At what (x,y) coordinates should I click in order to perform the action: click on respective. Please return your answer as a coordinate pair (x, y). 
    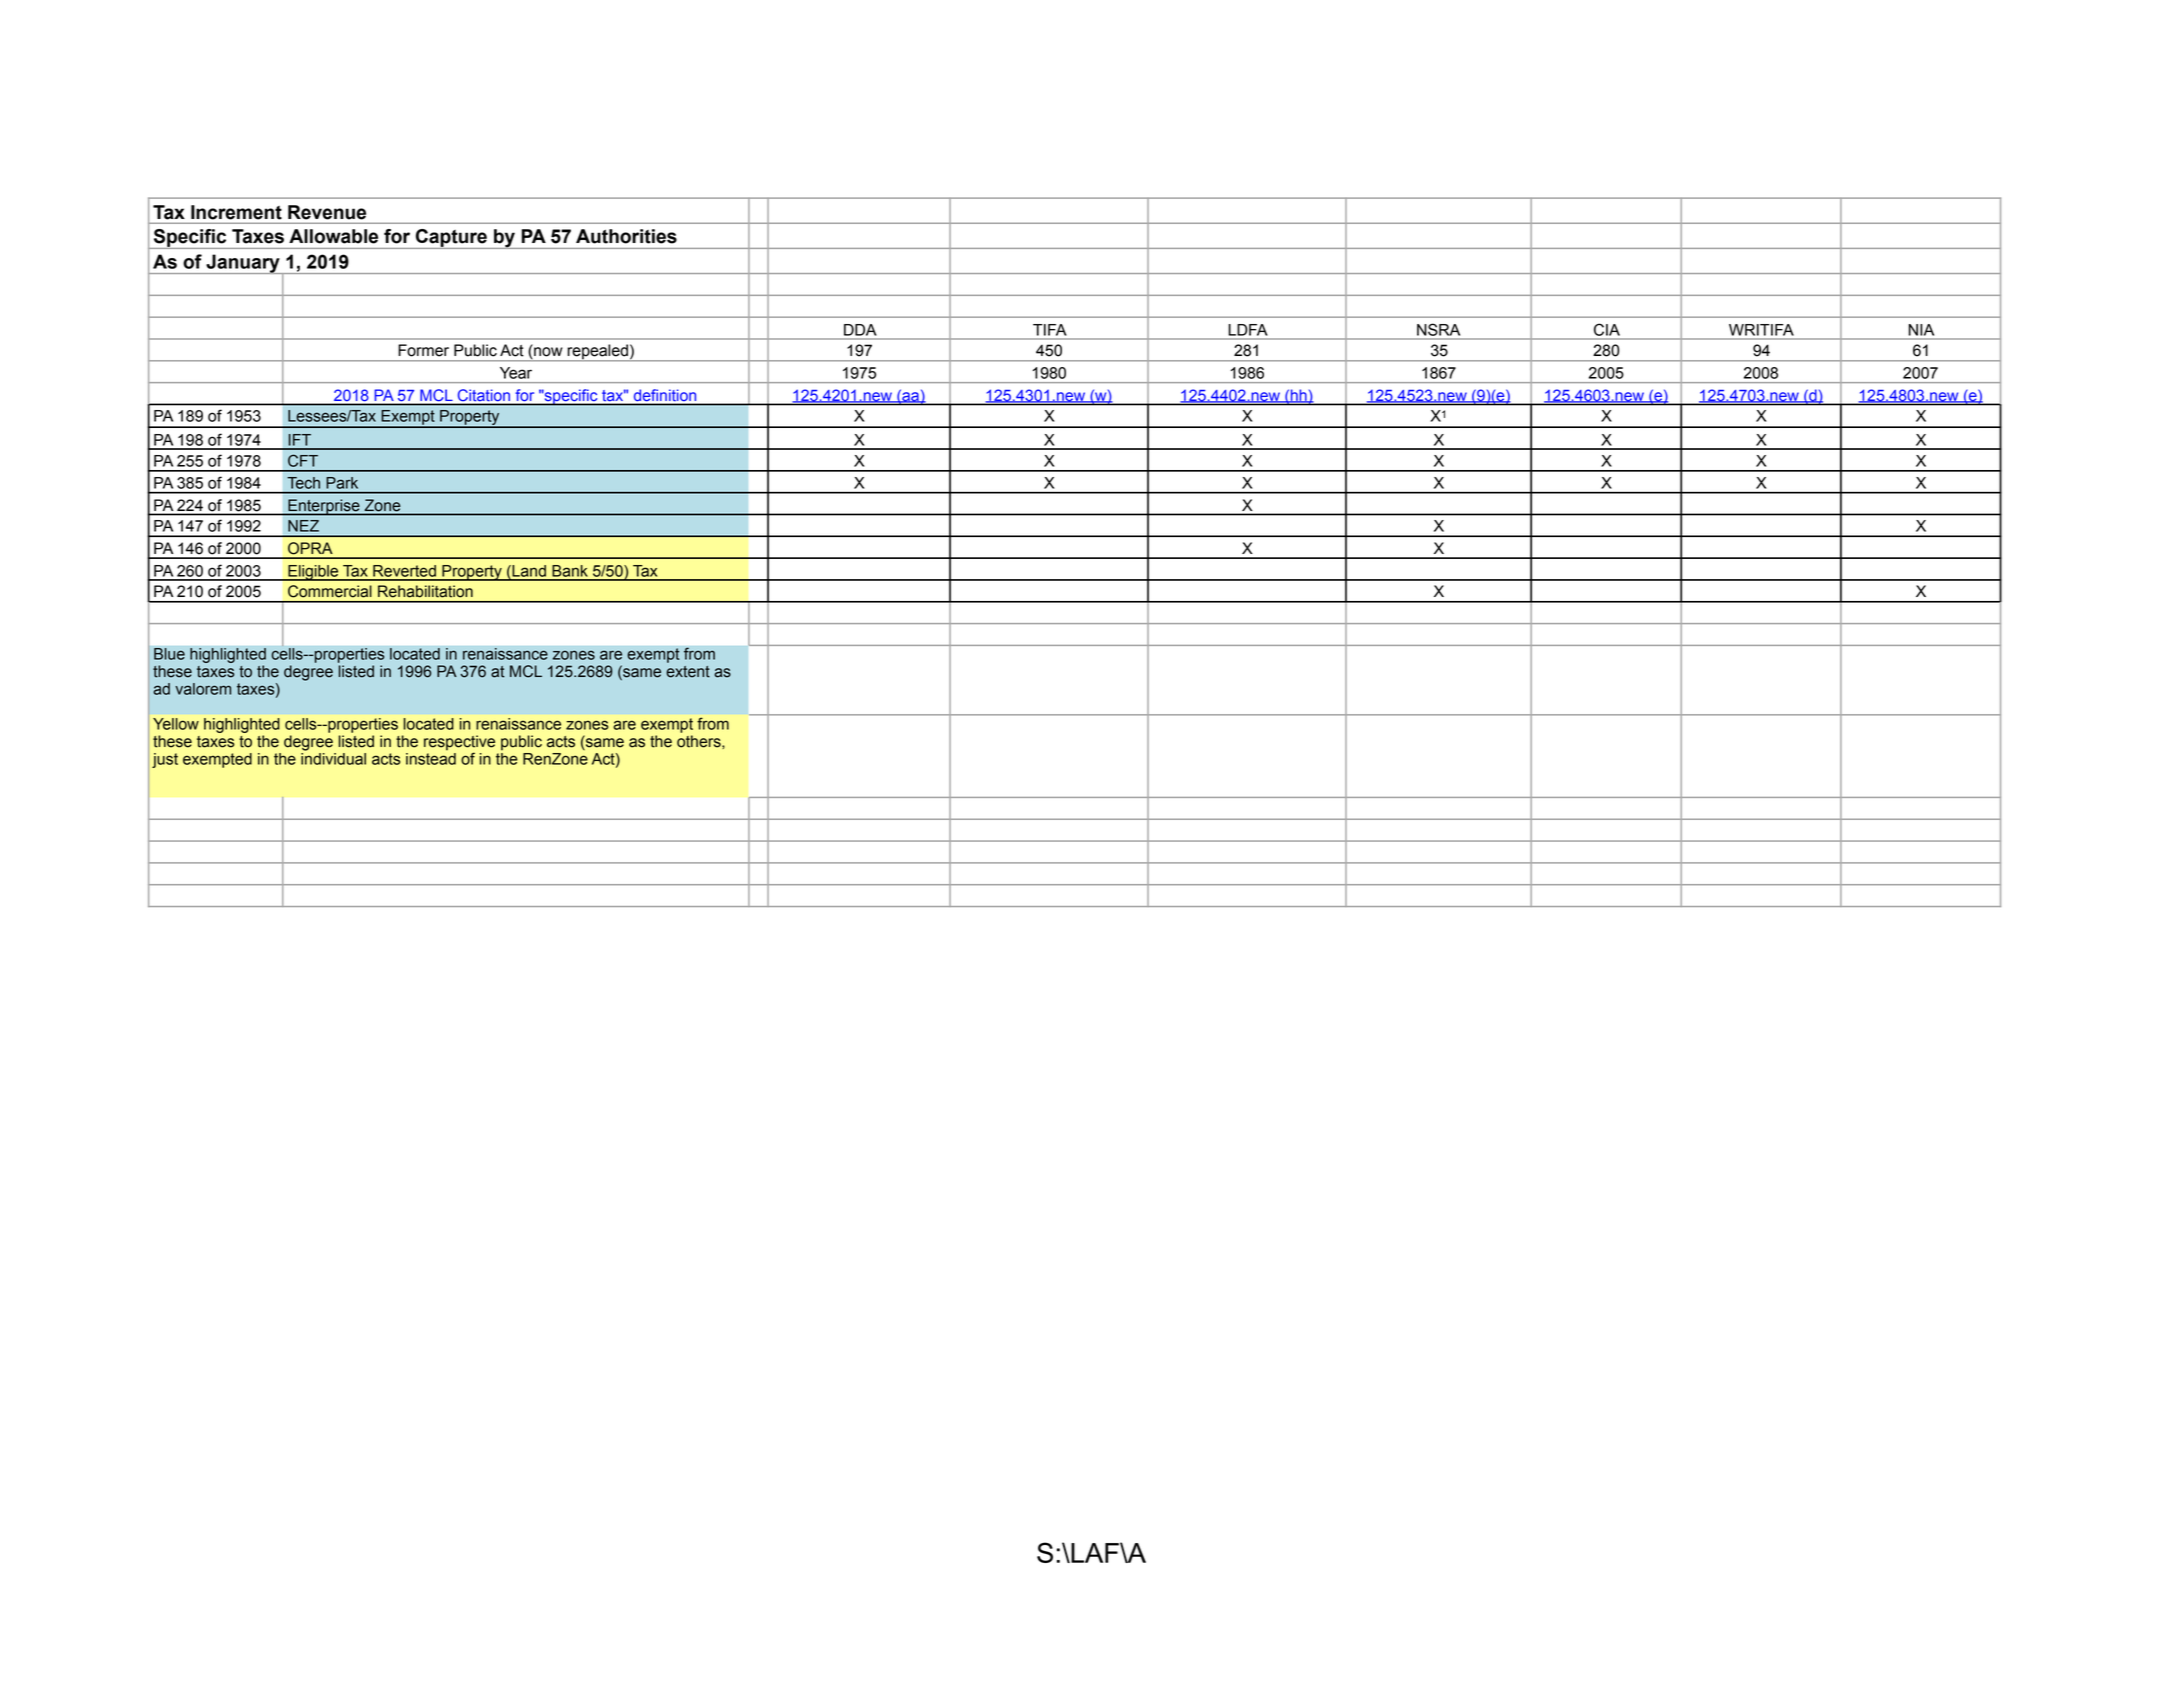
    Looking at the image, I should click on (459, 744).
